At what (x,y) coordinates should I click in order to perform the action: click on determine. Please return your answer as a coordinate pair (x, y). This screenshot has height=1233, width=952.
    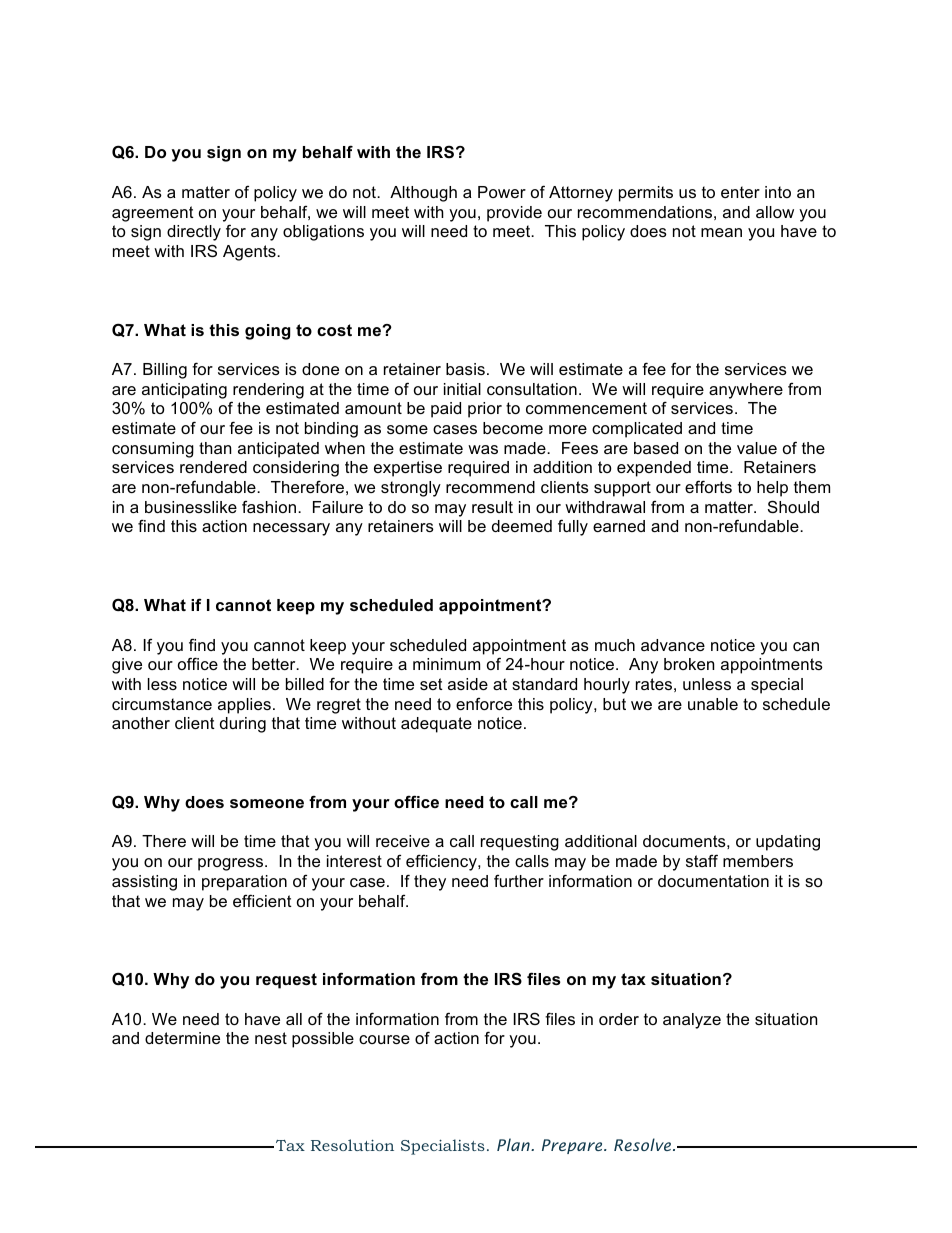
    Looking at the image, I should click on (182, 1038).
